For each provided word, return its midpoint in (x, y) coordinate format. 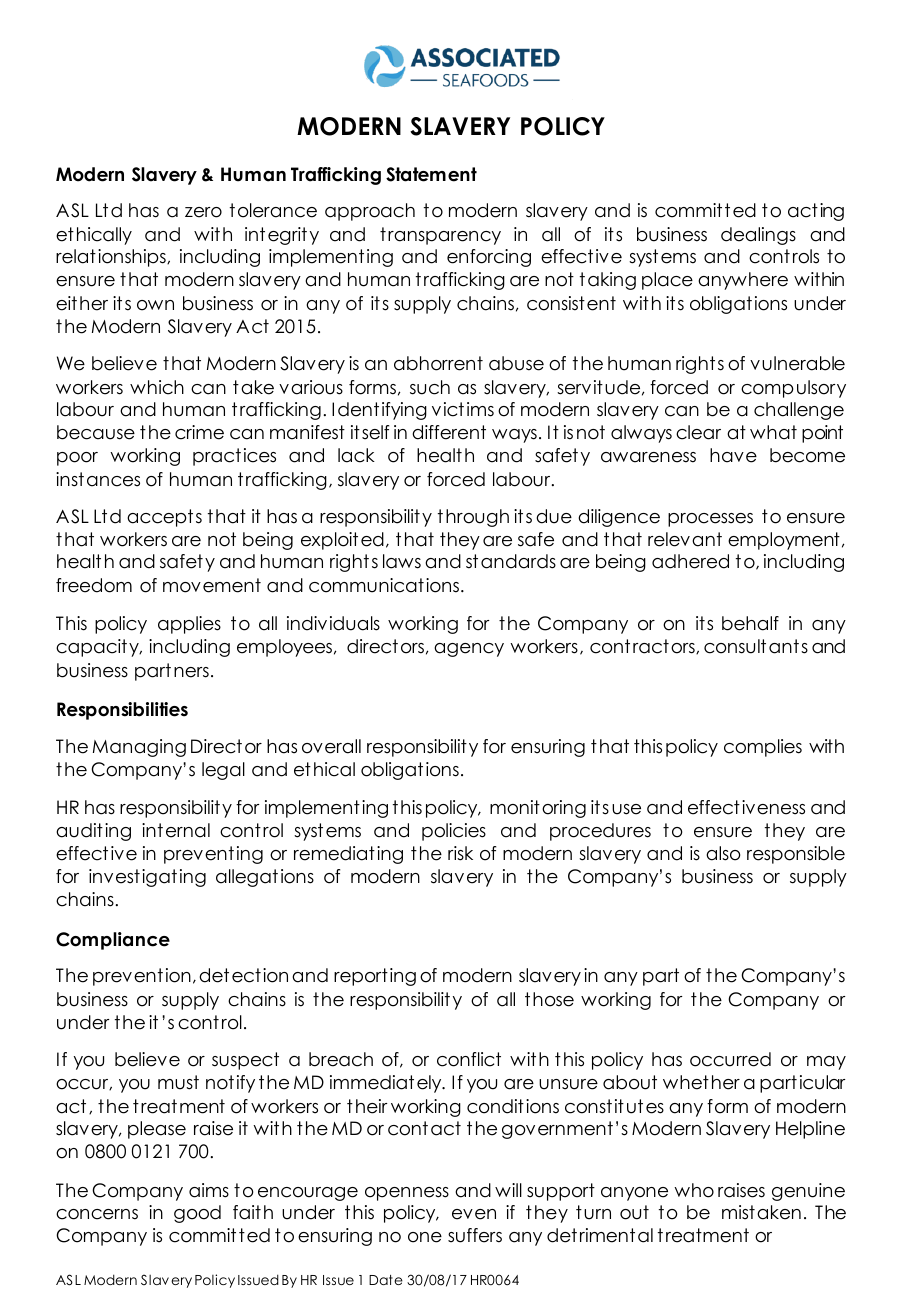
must (178, 1082)
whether (701, 1082)
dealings (758, 236)
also (723, 853)
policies (454, 832)
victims (463, 409)
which (157, 387)
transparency (440, 236)
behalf (750, 623)
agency (469, 650)
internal (176, 830)
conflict (469, 1059)
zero (203, 212)
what (773, 432)
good (197, 1214)
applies (189, 625)
